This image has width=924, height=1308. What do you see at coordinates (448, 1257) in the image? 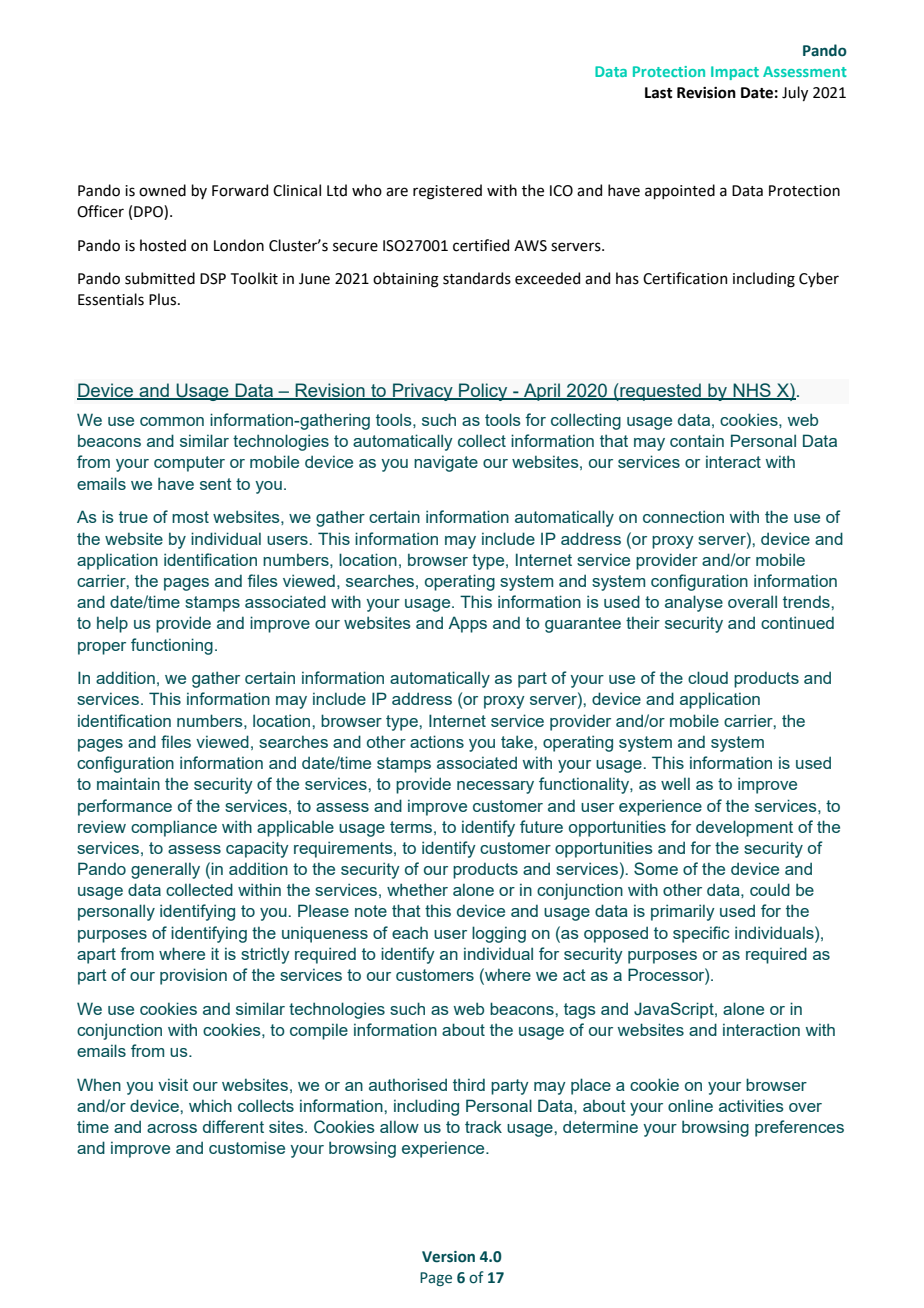
I see `Version` at bounding box center [448, 1257].
